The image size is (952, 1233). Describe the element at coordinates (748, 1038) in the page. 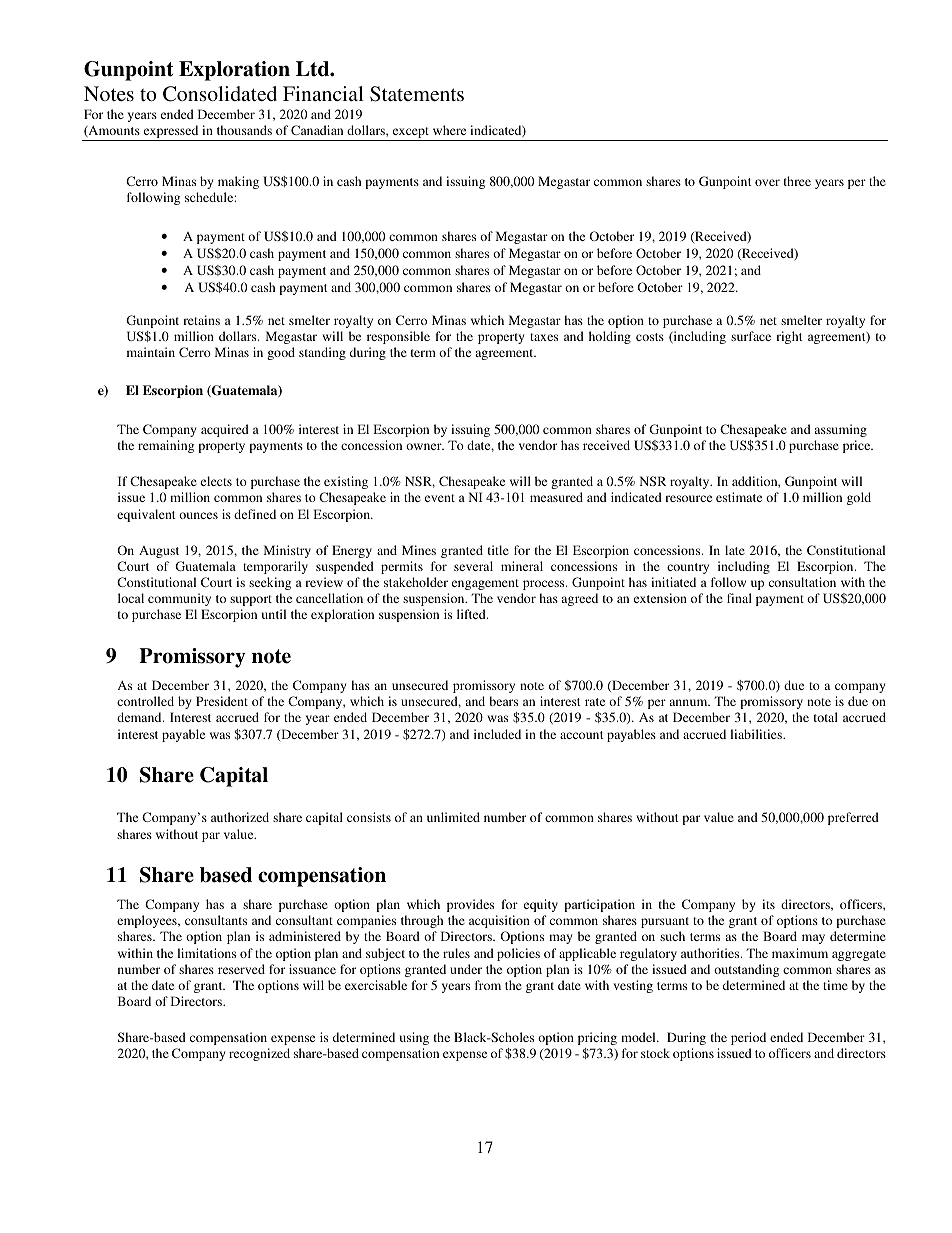

I see `period` at that location.
